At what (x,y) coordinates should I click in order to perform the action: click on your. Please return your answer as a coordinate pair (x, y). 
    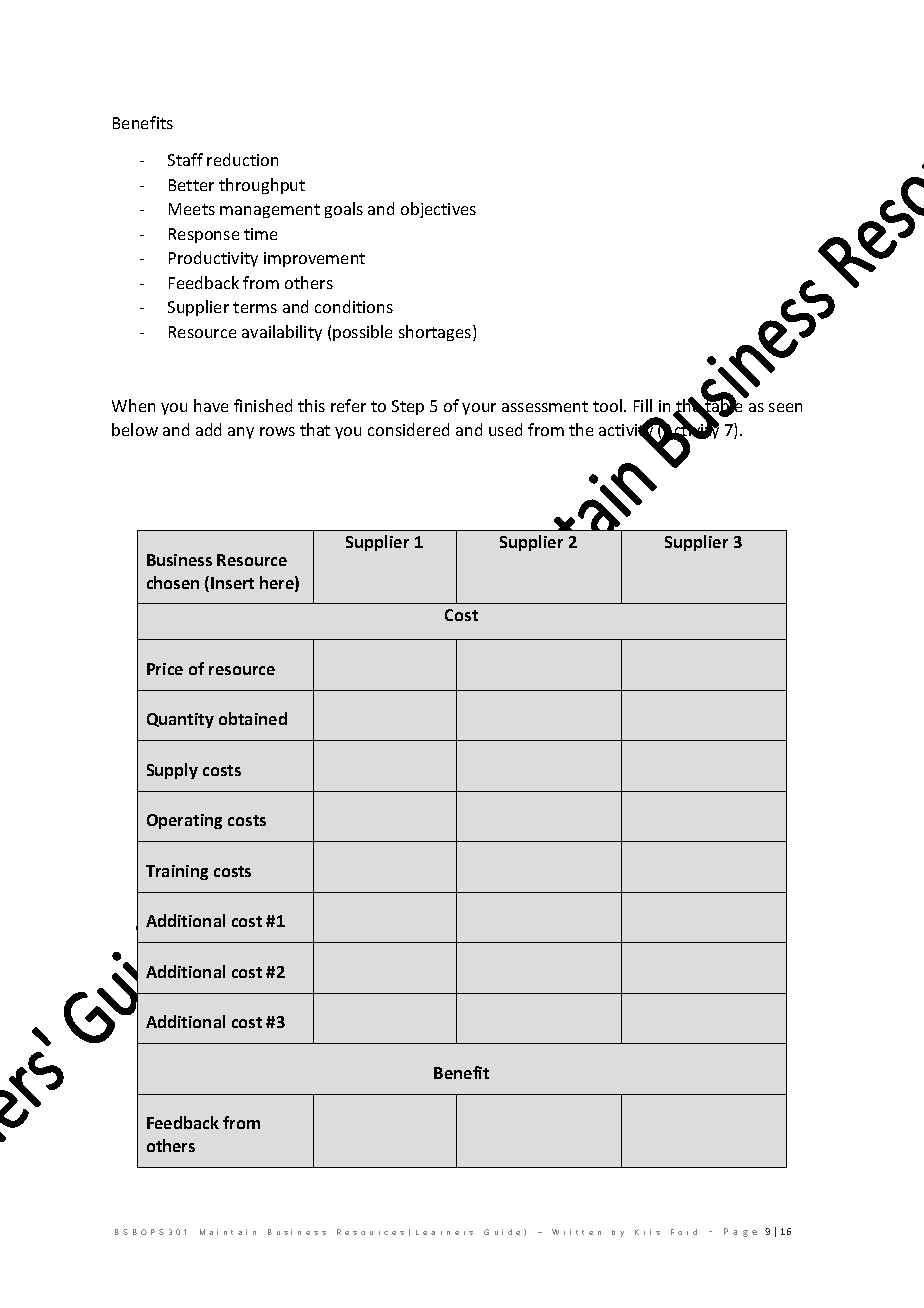
    Looking at the image, I should click on (479, 409).
